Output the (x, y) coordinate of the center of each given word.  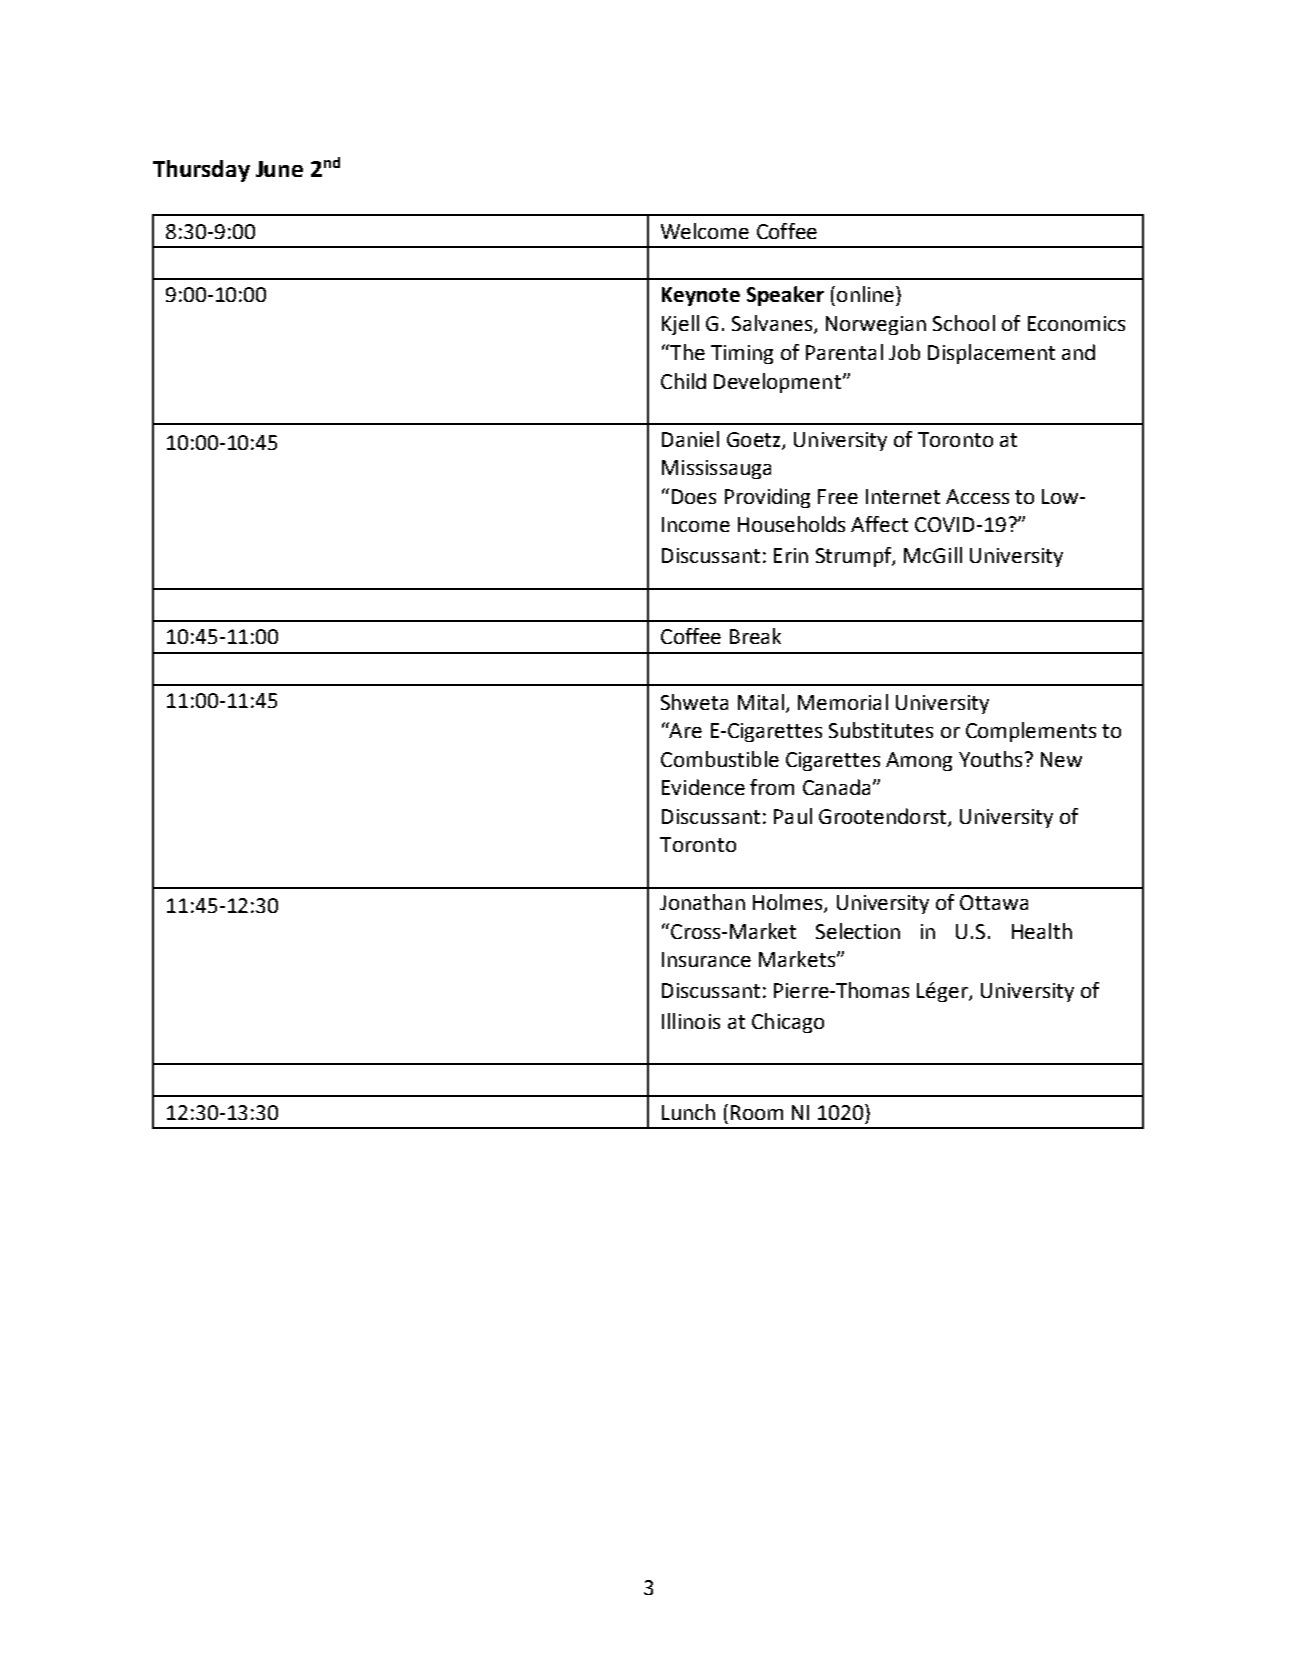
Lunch (688, 1112)
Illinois (691, 1021)
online (867, 294)
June (279, 169)
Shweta (694, 702)
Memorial (843, 702)
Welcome (705, 231)
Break (755, 636)
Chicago (788, 1023)
